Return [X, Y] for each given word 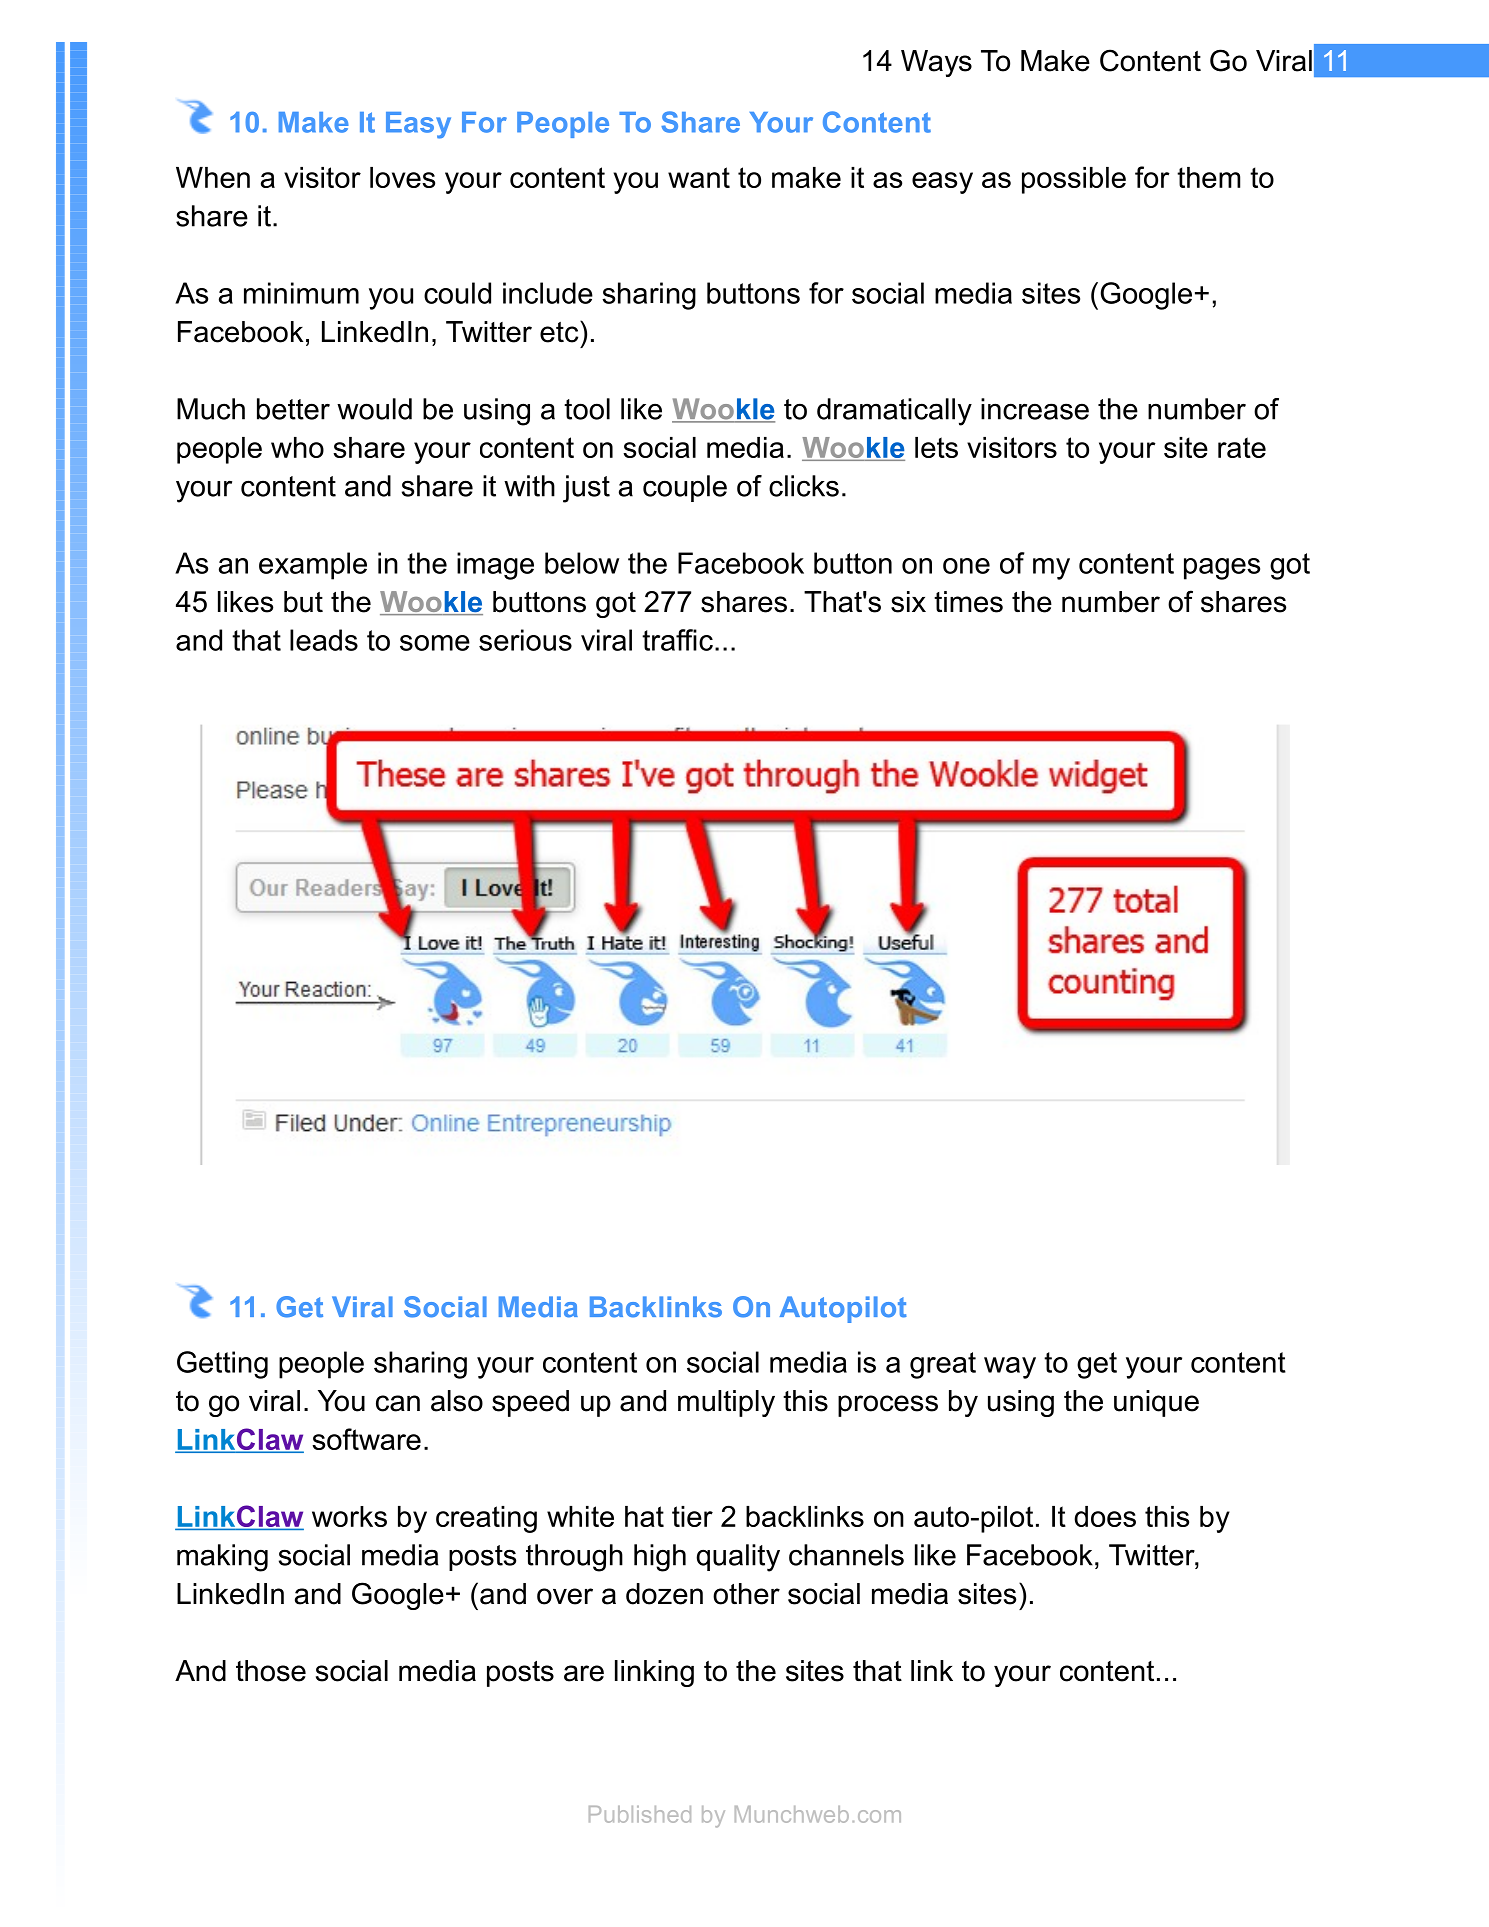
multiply [726, 1403]
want [699, 177]
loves [402, 177]
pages [1222, 569]
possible [1074, 180]
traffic [677, 640]
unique [1156, 1403]
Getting [222, 1365]
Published [640, 1814]
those [271, 1671]
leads [324, 640]
